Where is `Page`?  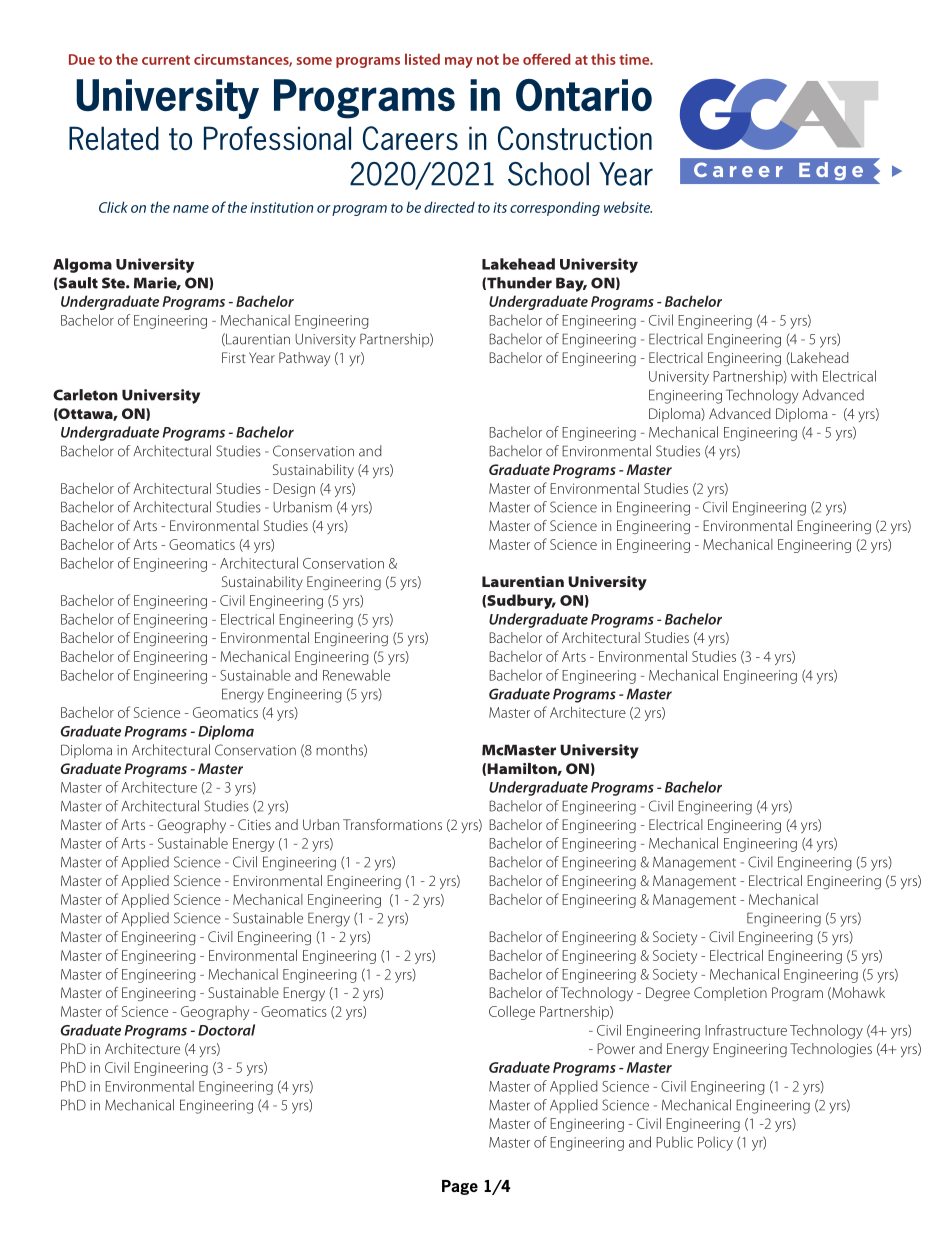
Page is located at coordinates (460, 1187).
